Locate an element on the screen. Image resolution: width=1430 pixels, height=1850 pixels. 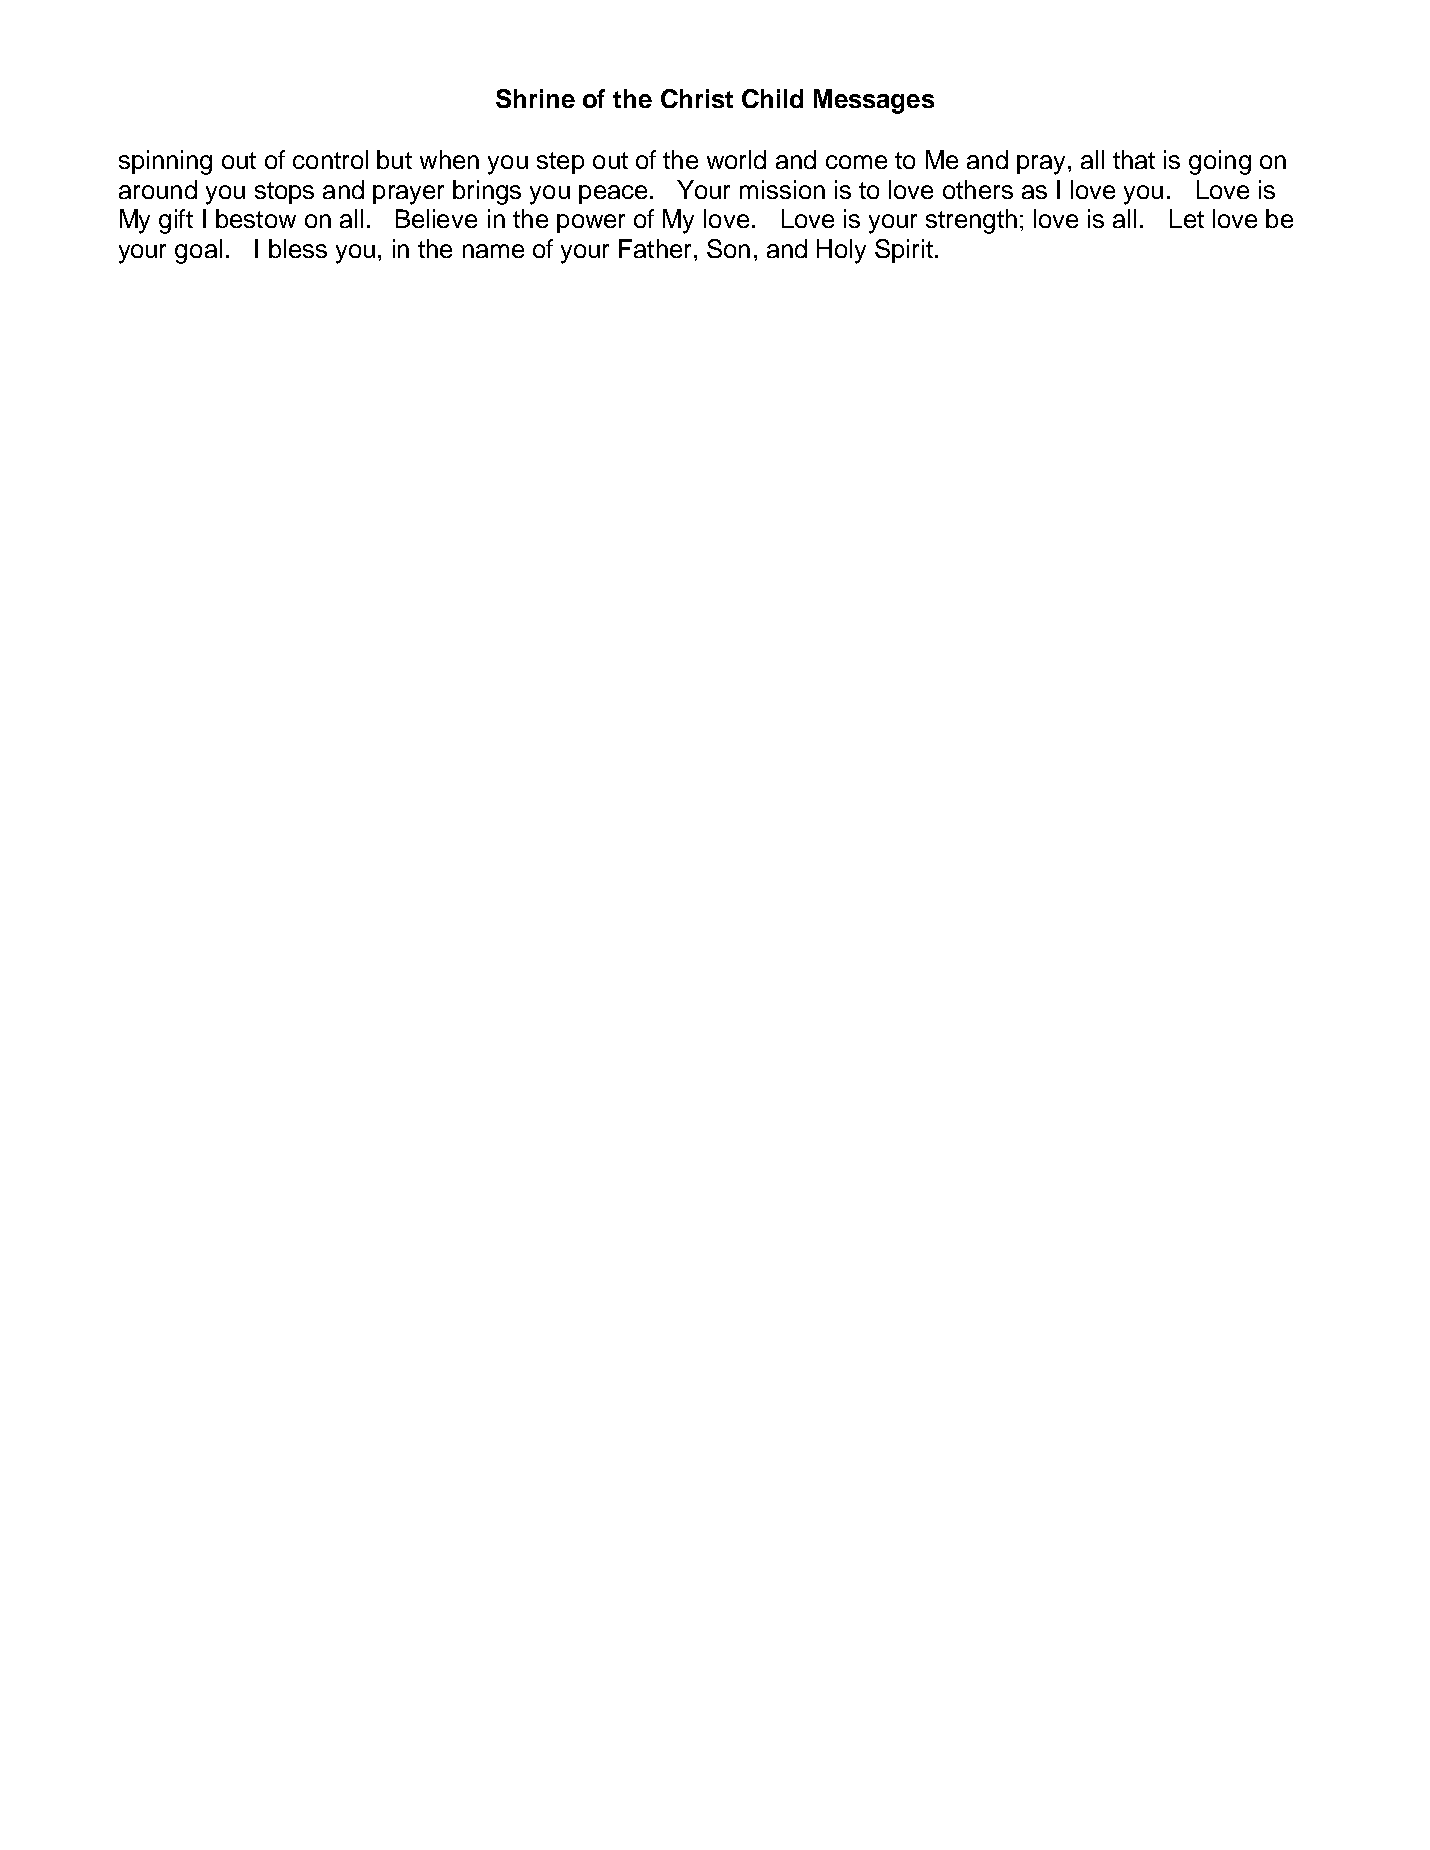
Father is located at coordinates (655, 248).
